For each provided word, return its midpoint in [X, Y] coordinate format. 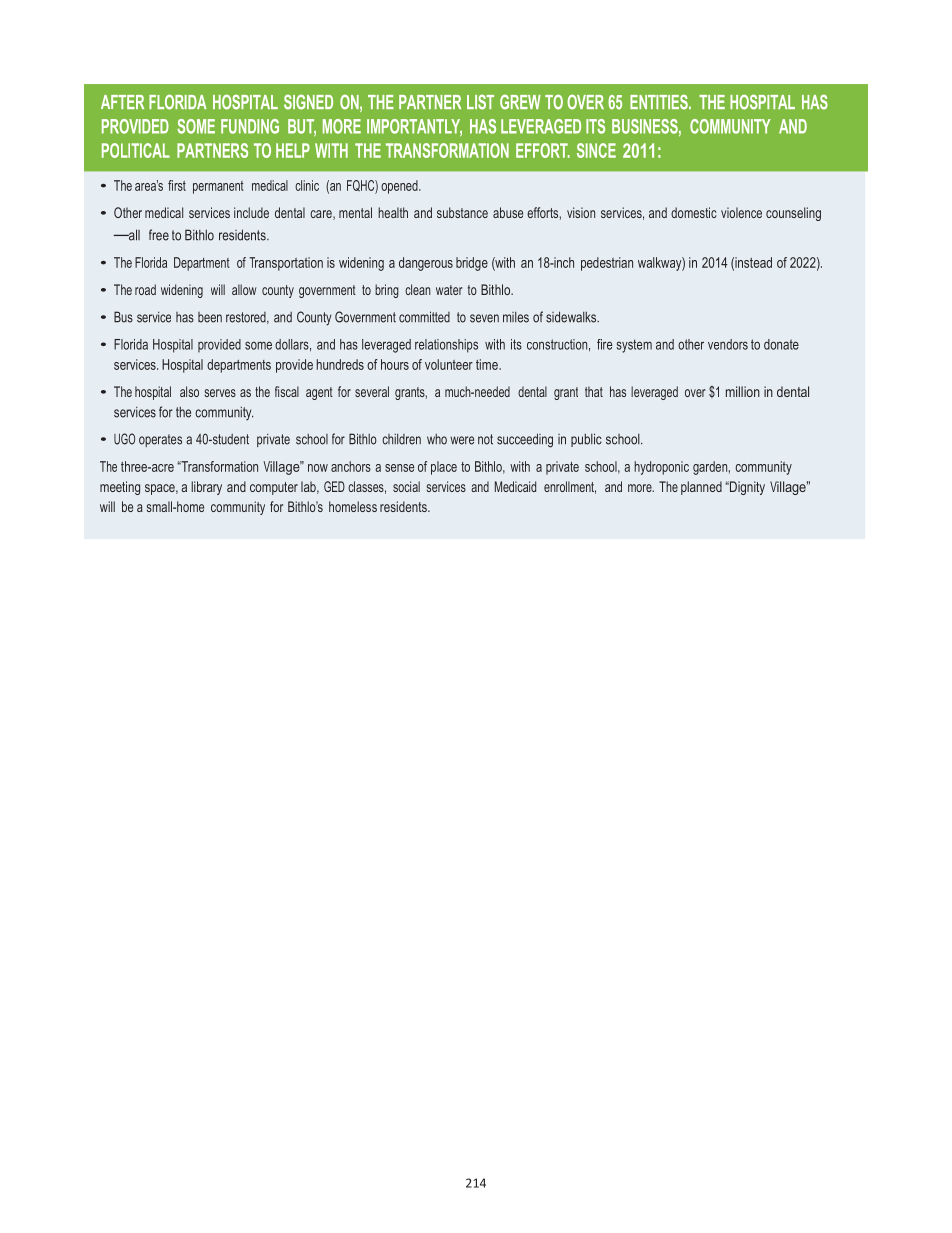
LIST [480, 102]
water [449, 290]
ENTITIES [660, 102]
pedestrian [607, 264]
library [206, 488]
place [444, 468]
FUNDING [250, 126]
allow [244, 289]
